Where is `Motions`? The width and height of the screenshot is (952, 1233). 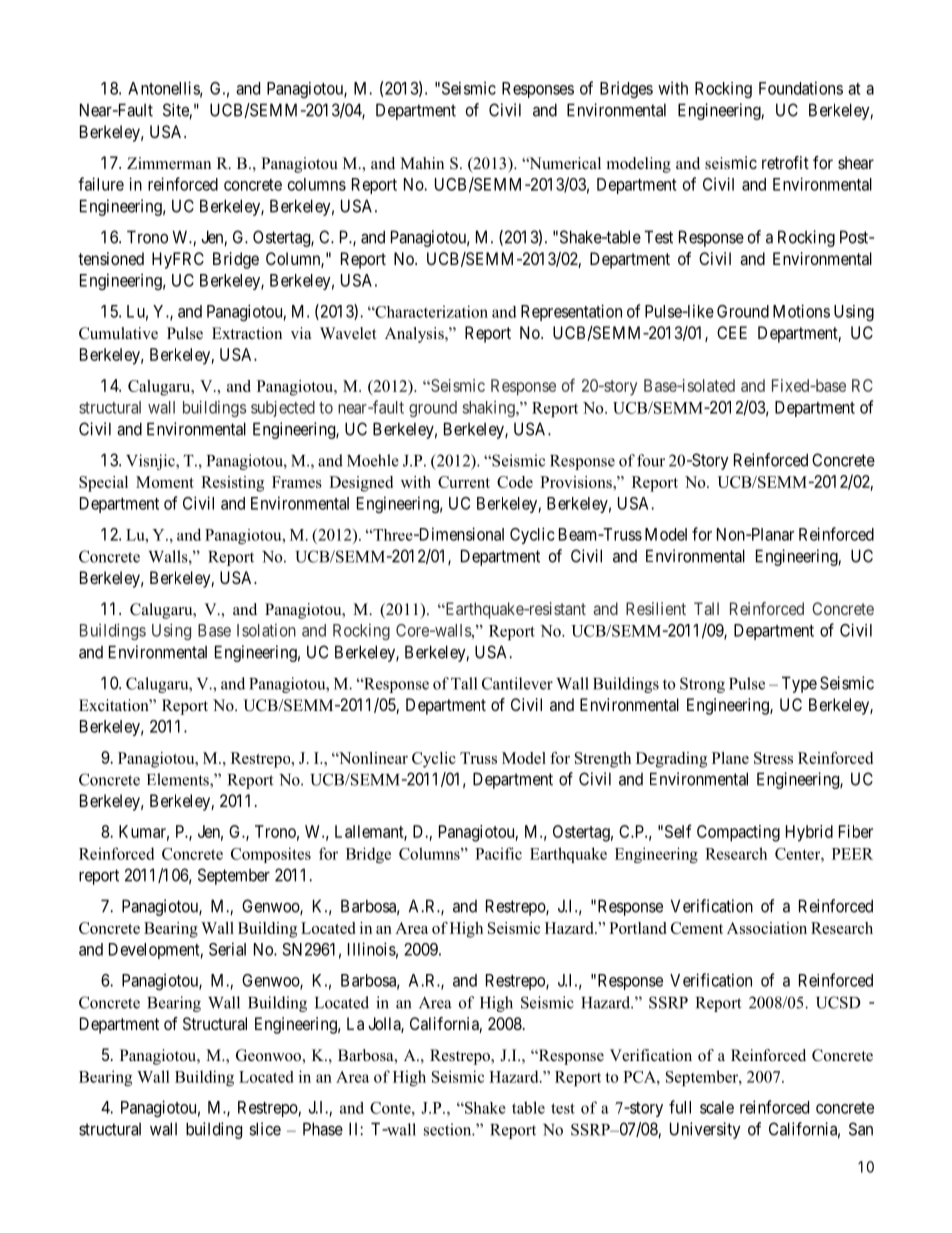
Motions is located at coordinates (801, 311).
